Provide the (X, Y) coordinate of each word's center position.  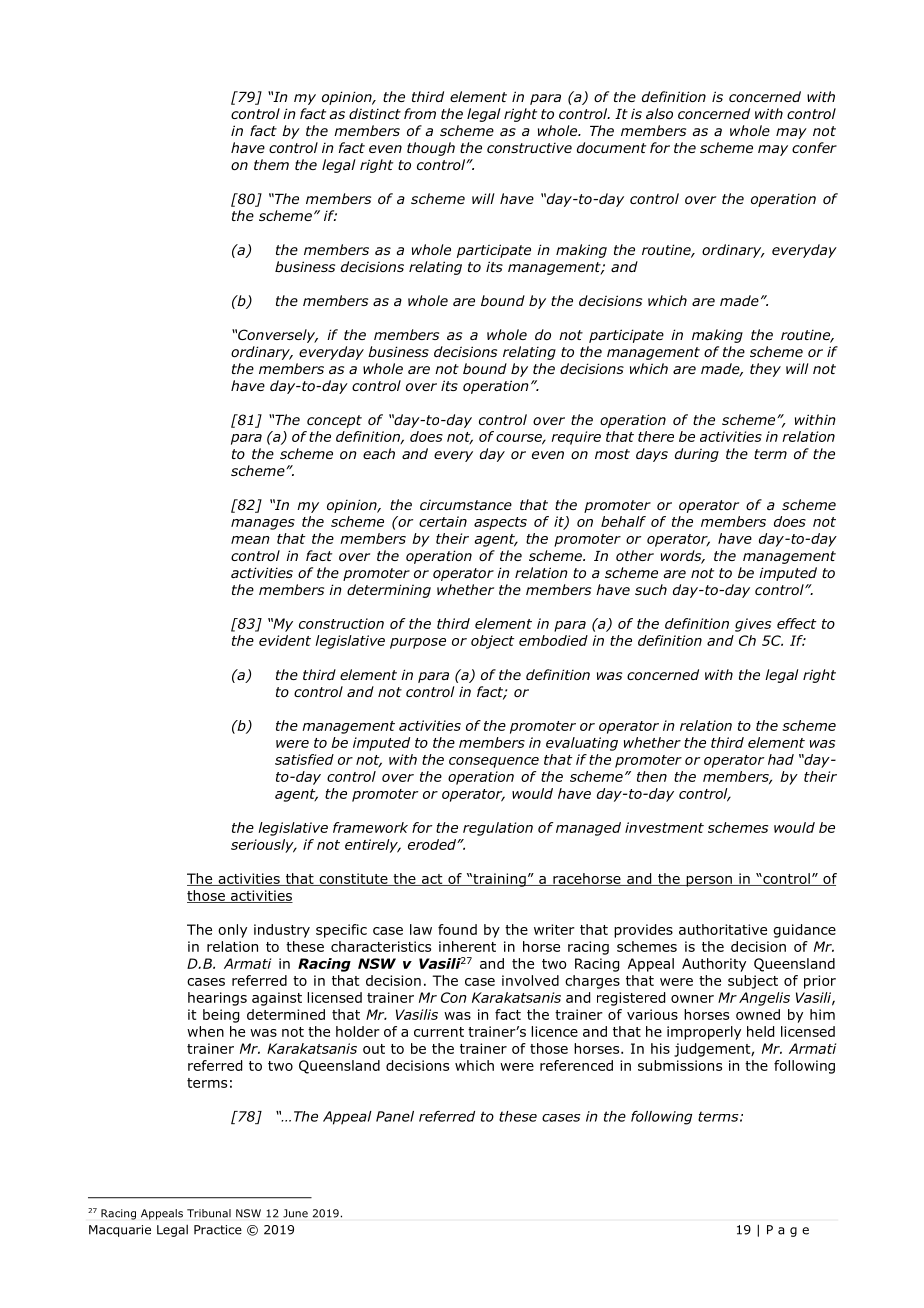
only (232, 931)
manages (263, 524)
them (271, 164)
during (697, 455)
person (709, 881)
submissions (680, 1065)
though (431, 149)
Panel (395, 1116)
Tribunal (209, 1213)
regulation (498, 829)
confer (814, 147)
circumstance (466, 504)
